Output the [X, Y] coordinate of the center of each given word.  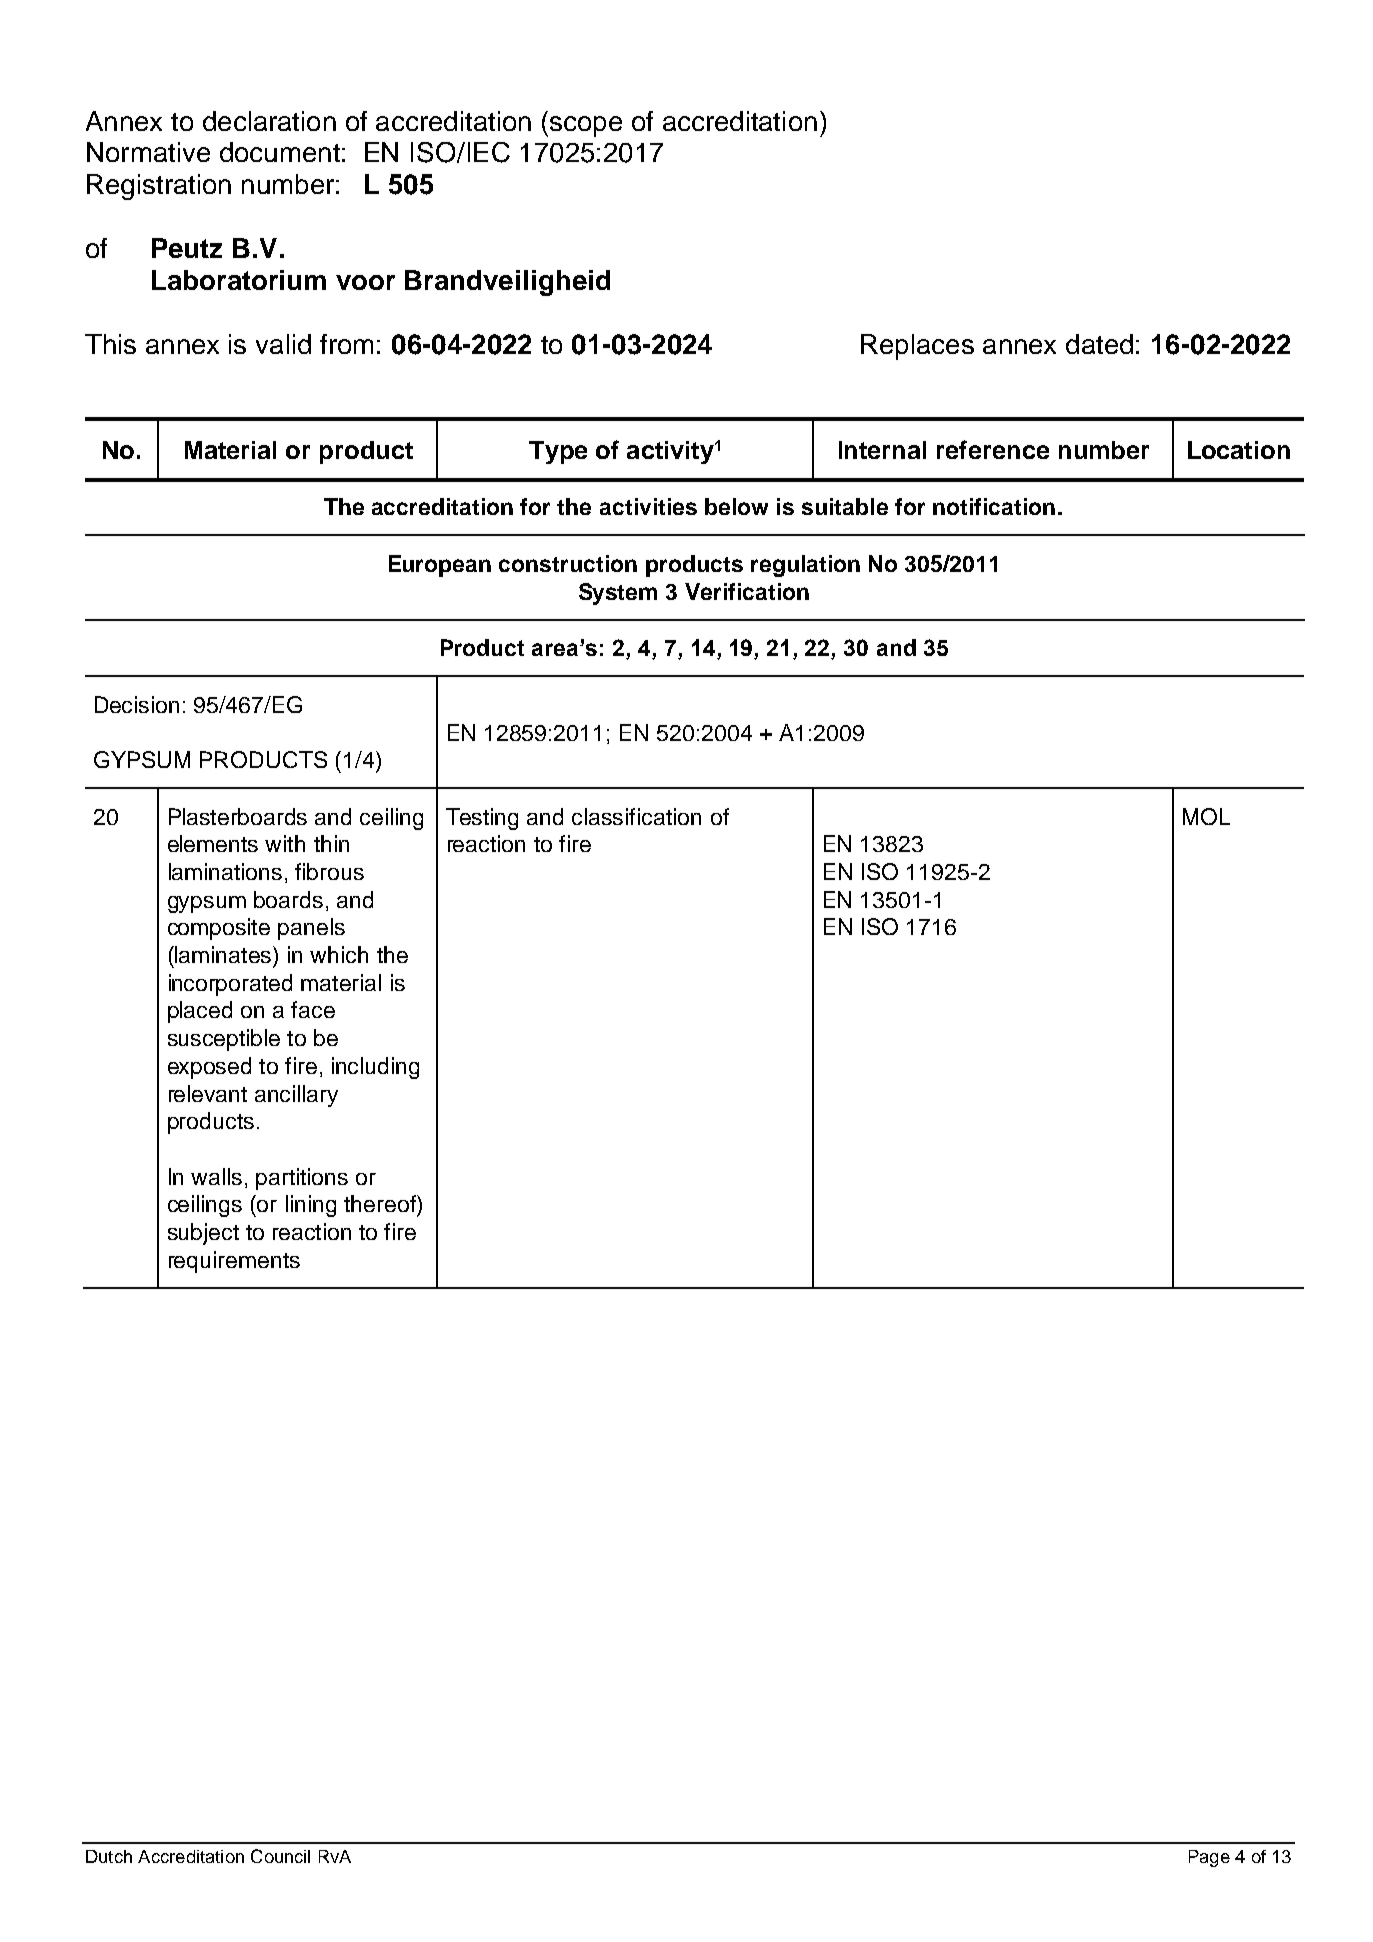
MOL [1206, 816]
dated [1099, 344]
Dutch [109, 1856]
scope [586, 126]
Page [1209, 1858]
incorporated [230, 985]
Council [280, 1856]
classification [636, 816]
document [280, 152]
